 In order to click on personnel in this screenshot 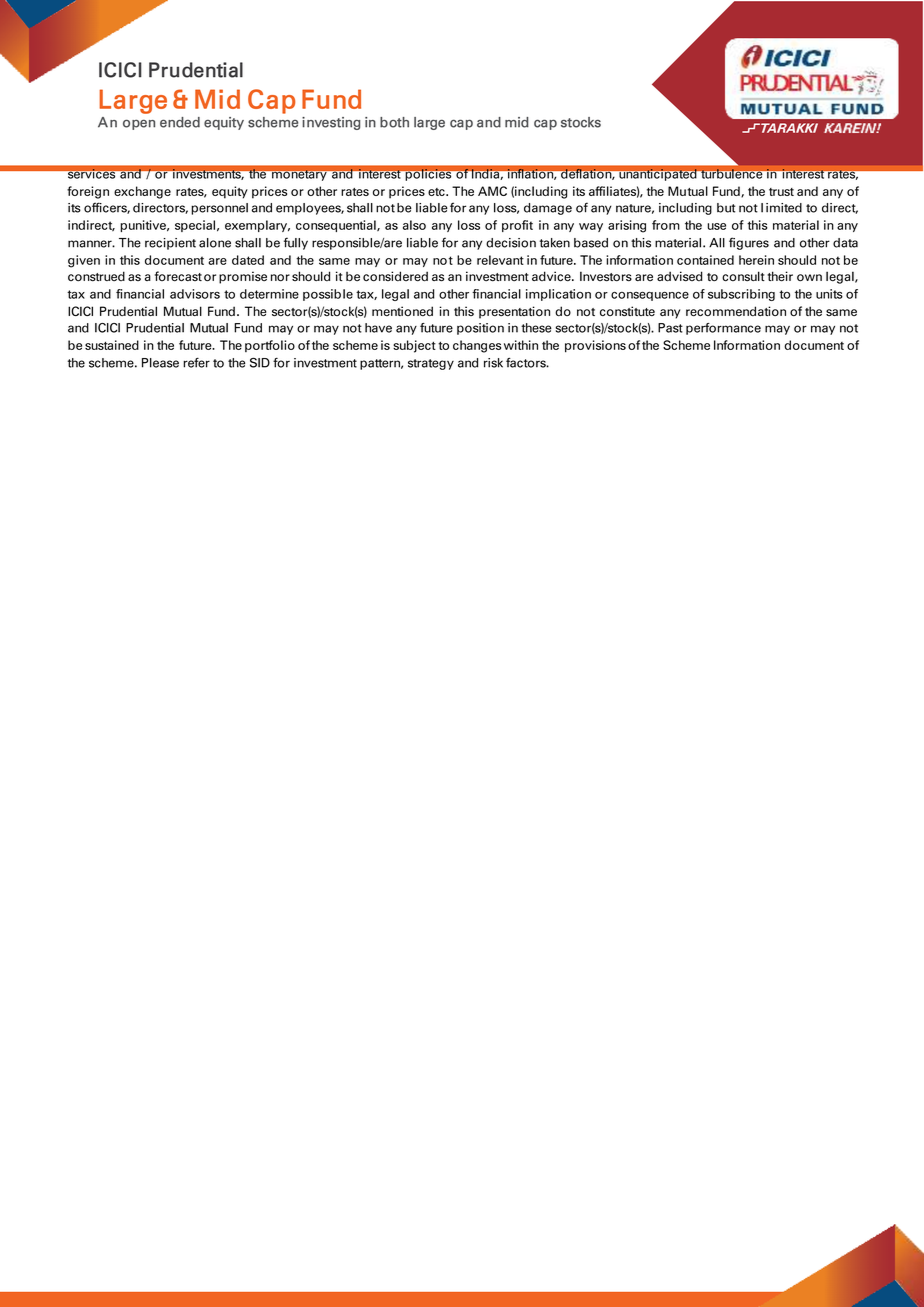, I will do `click(219, 209)`.
